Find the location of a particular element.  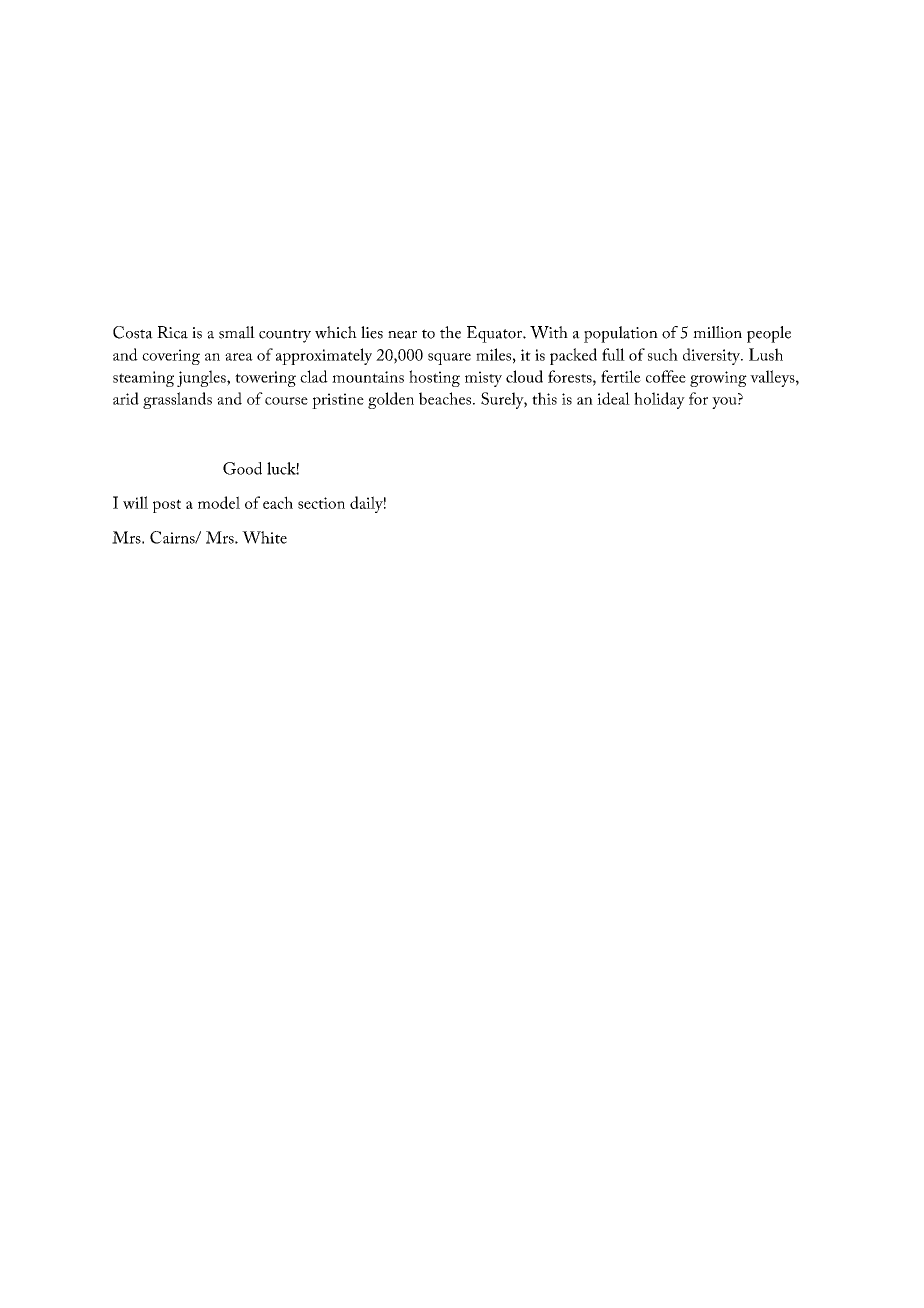

the is located at coordinates (450, 332).
